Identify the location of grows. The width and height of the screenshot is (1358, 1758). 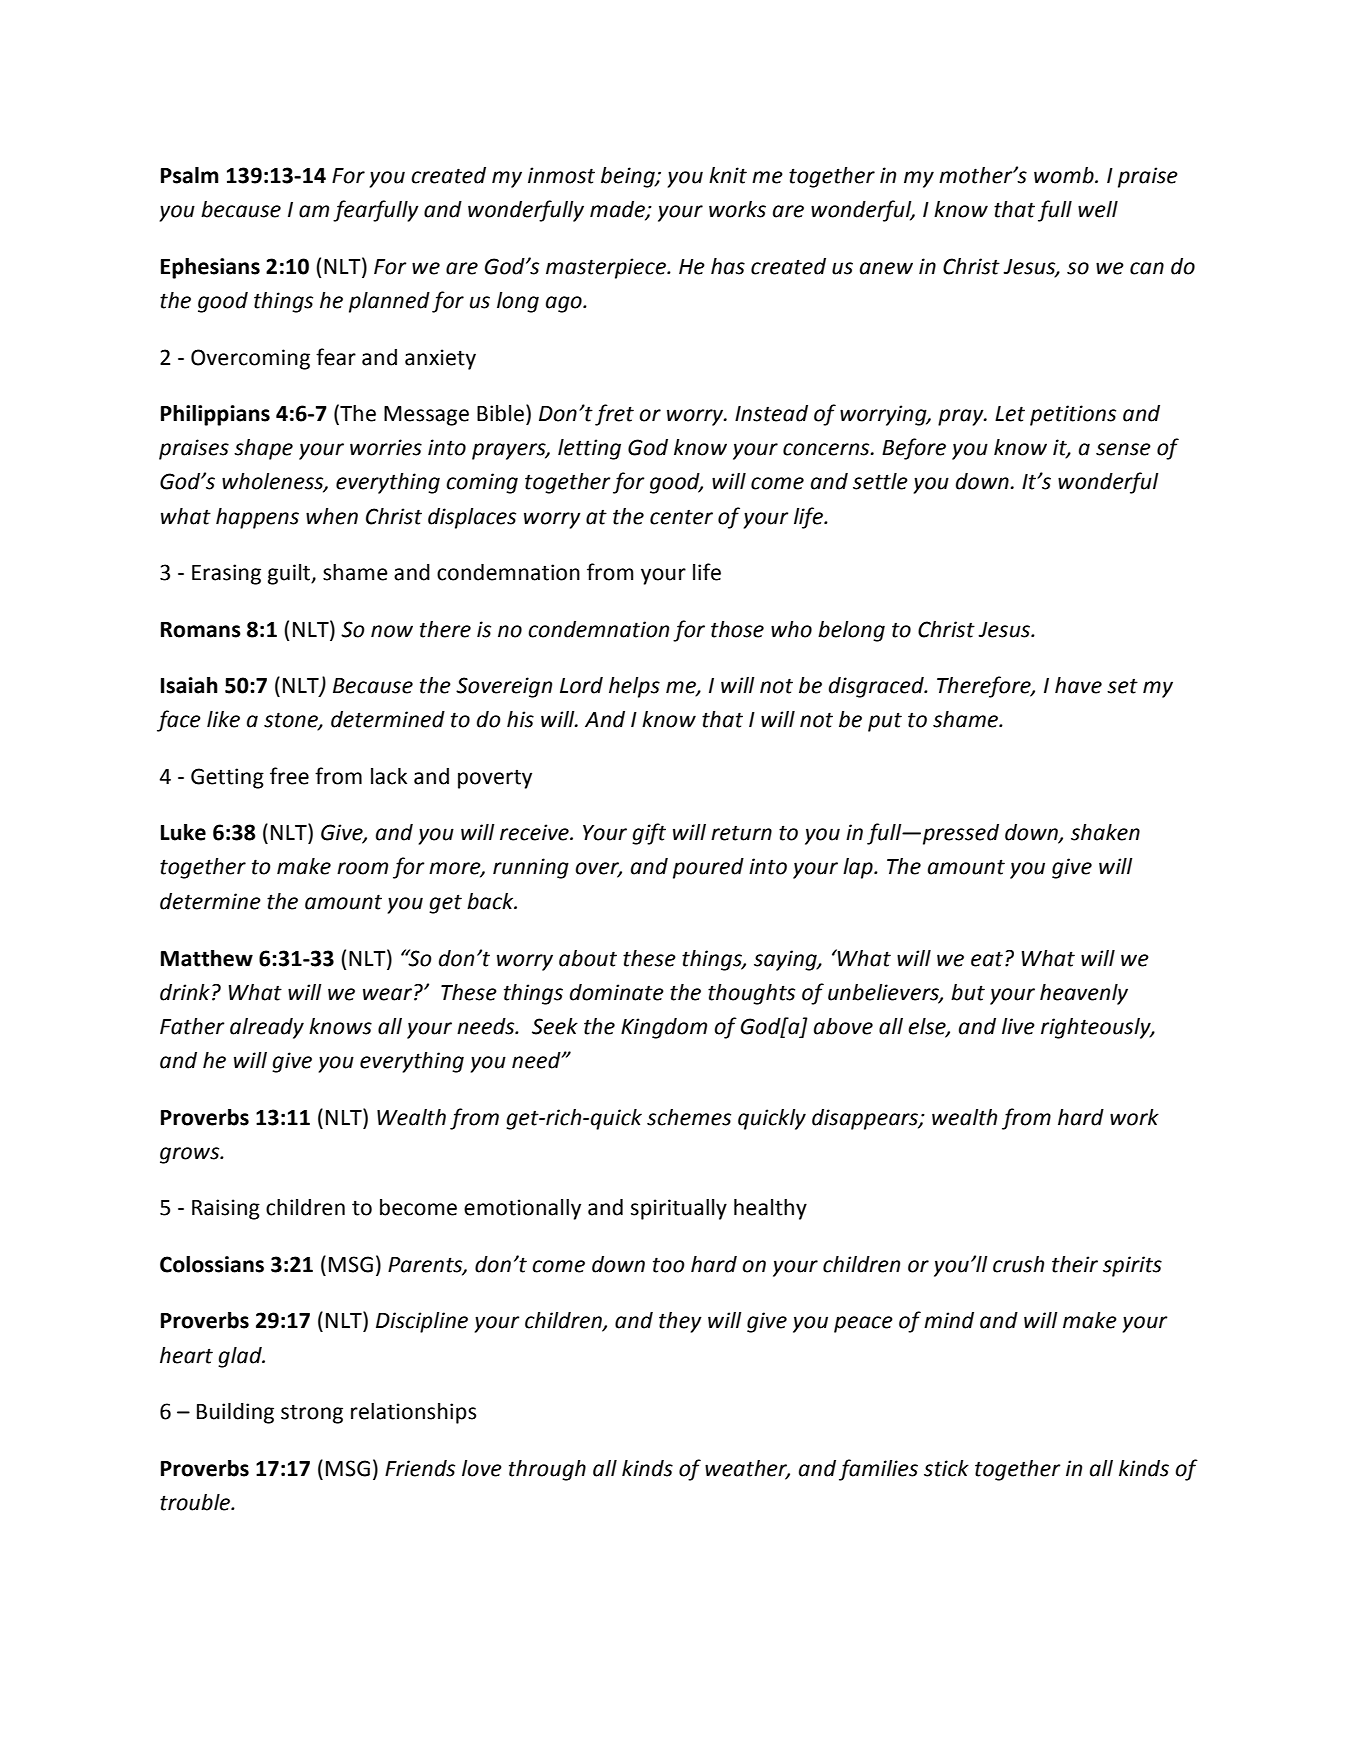
(191, 1155).
